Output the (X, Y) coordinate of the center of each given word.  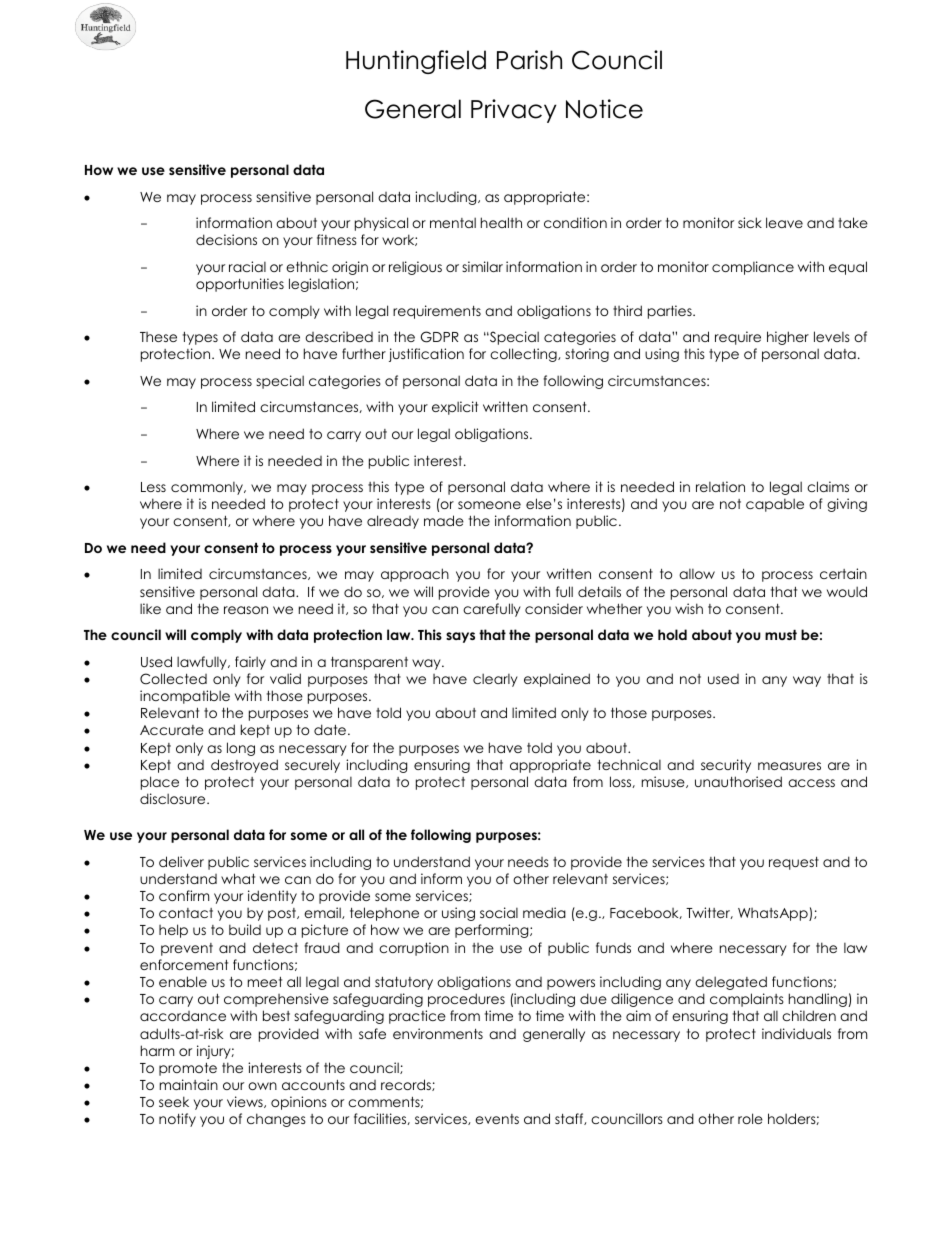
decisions (226, 239)
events (497, 1119)
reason (246, 610)
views (246, 1102)
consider (554, 608)
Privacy (514, 111)
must (781, 635)
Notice (604, 109)
